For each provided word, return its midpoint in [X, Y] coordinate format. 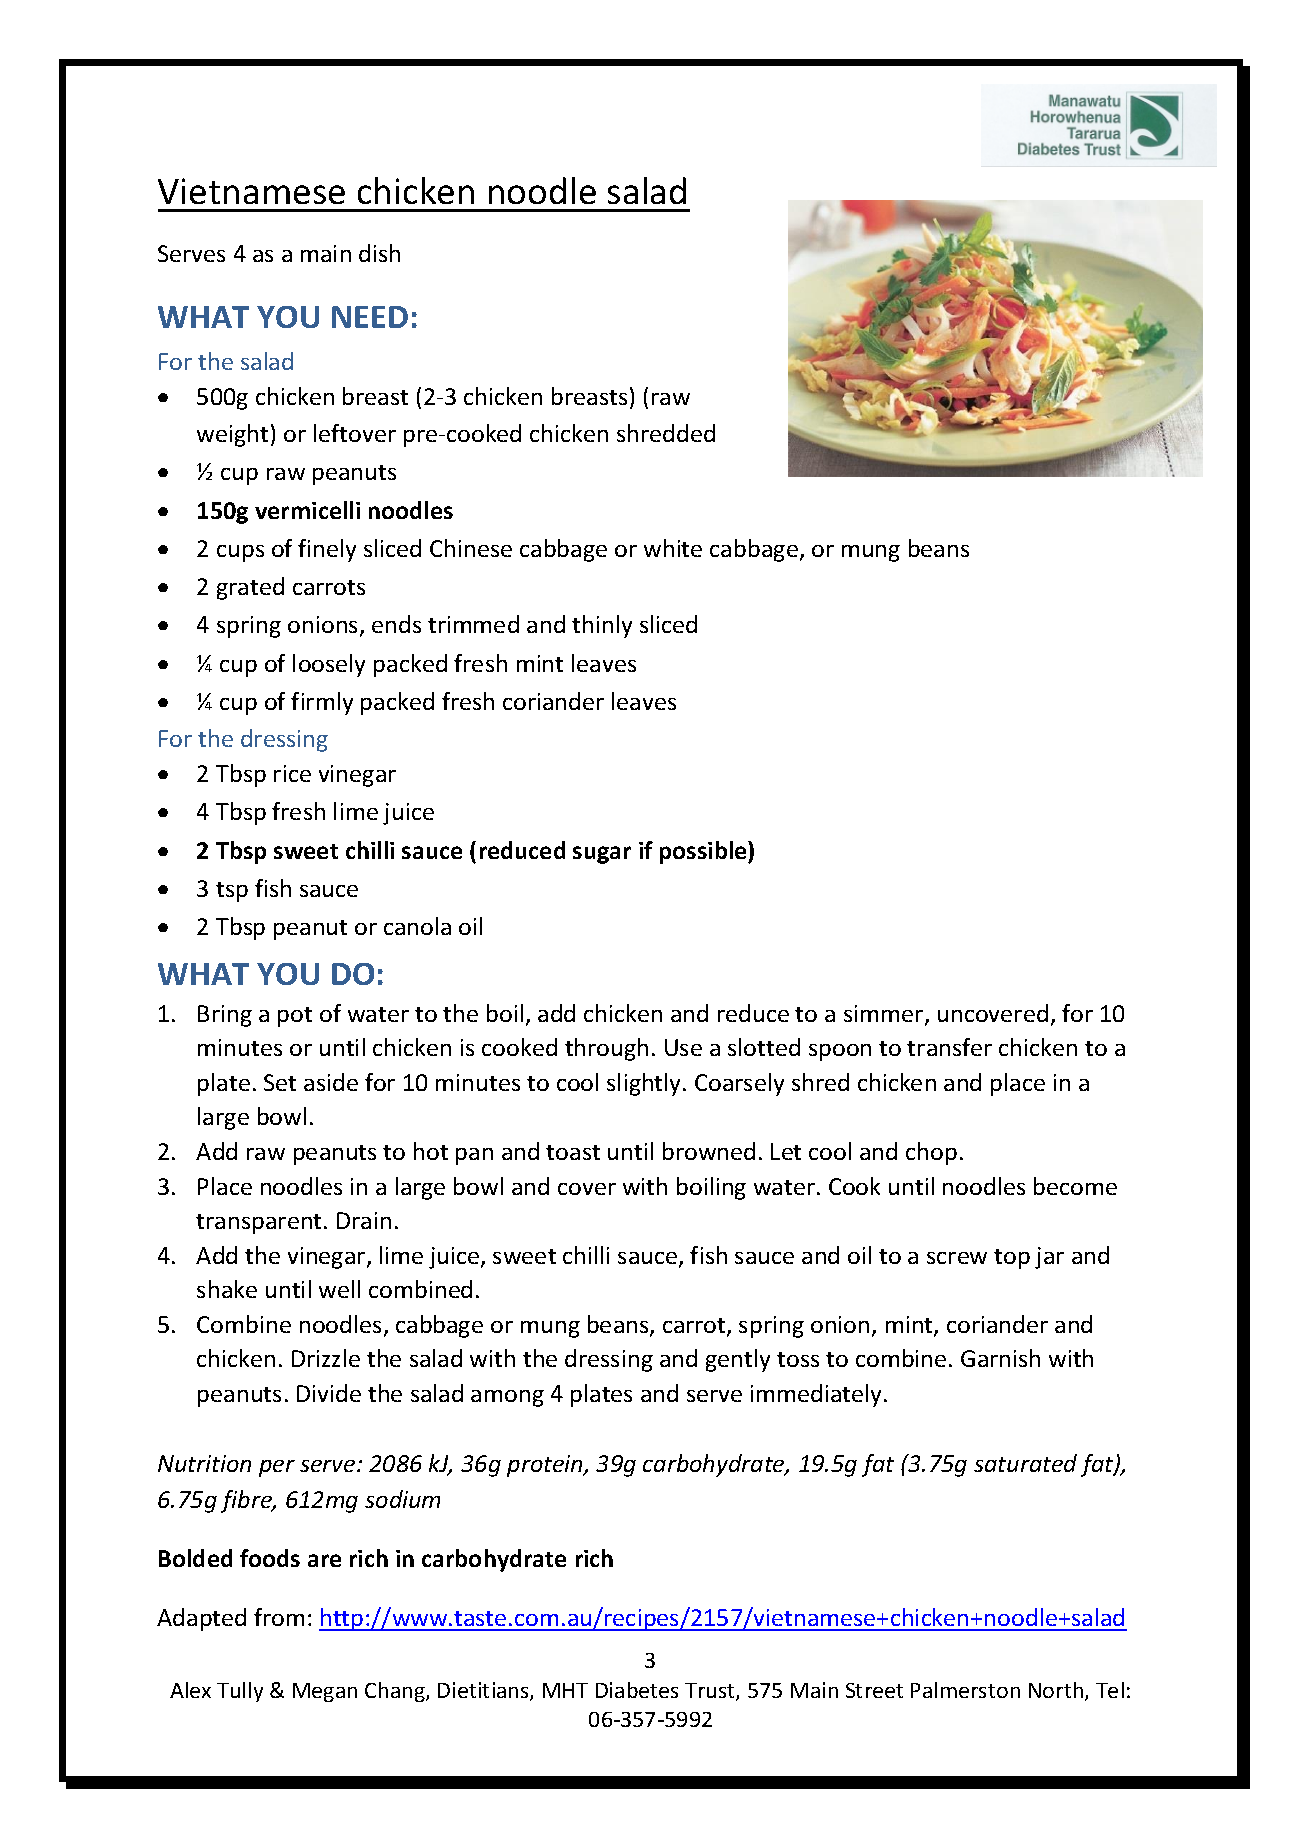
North [1057, 1691]
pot [295, 1017]
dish [379, 253]
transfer [949, 1047]
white [673, 548]
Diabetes [637, 1690]
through [606, 1049]
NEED [370, 317]
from [279, 1617]
